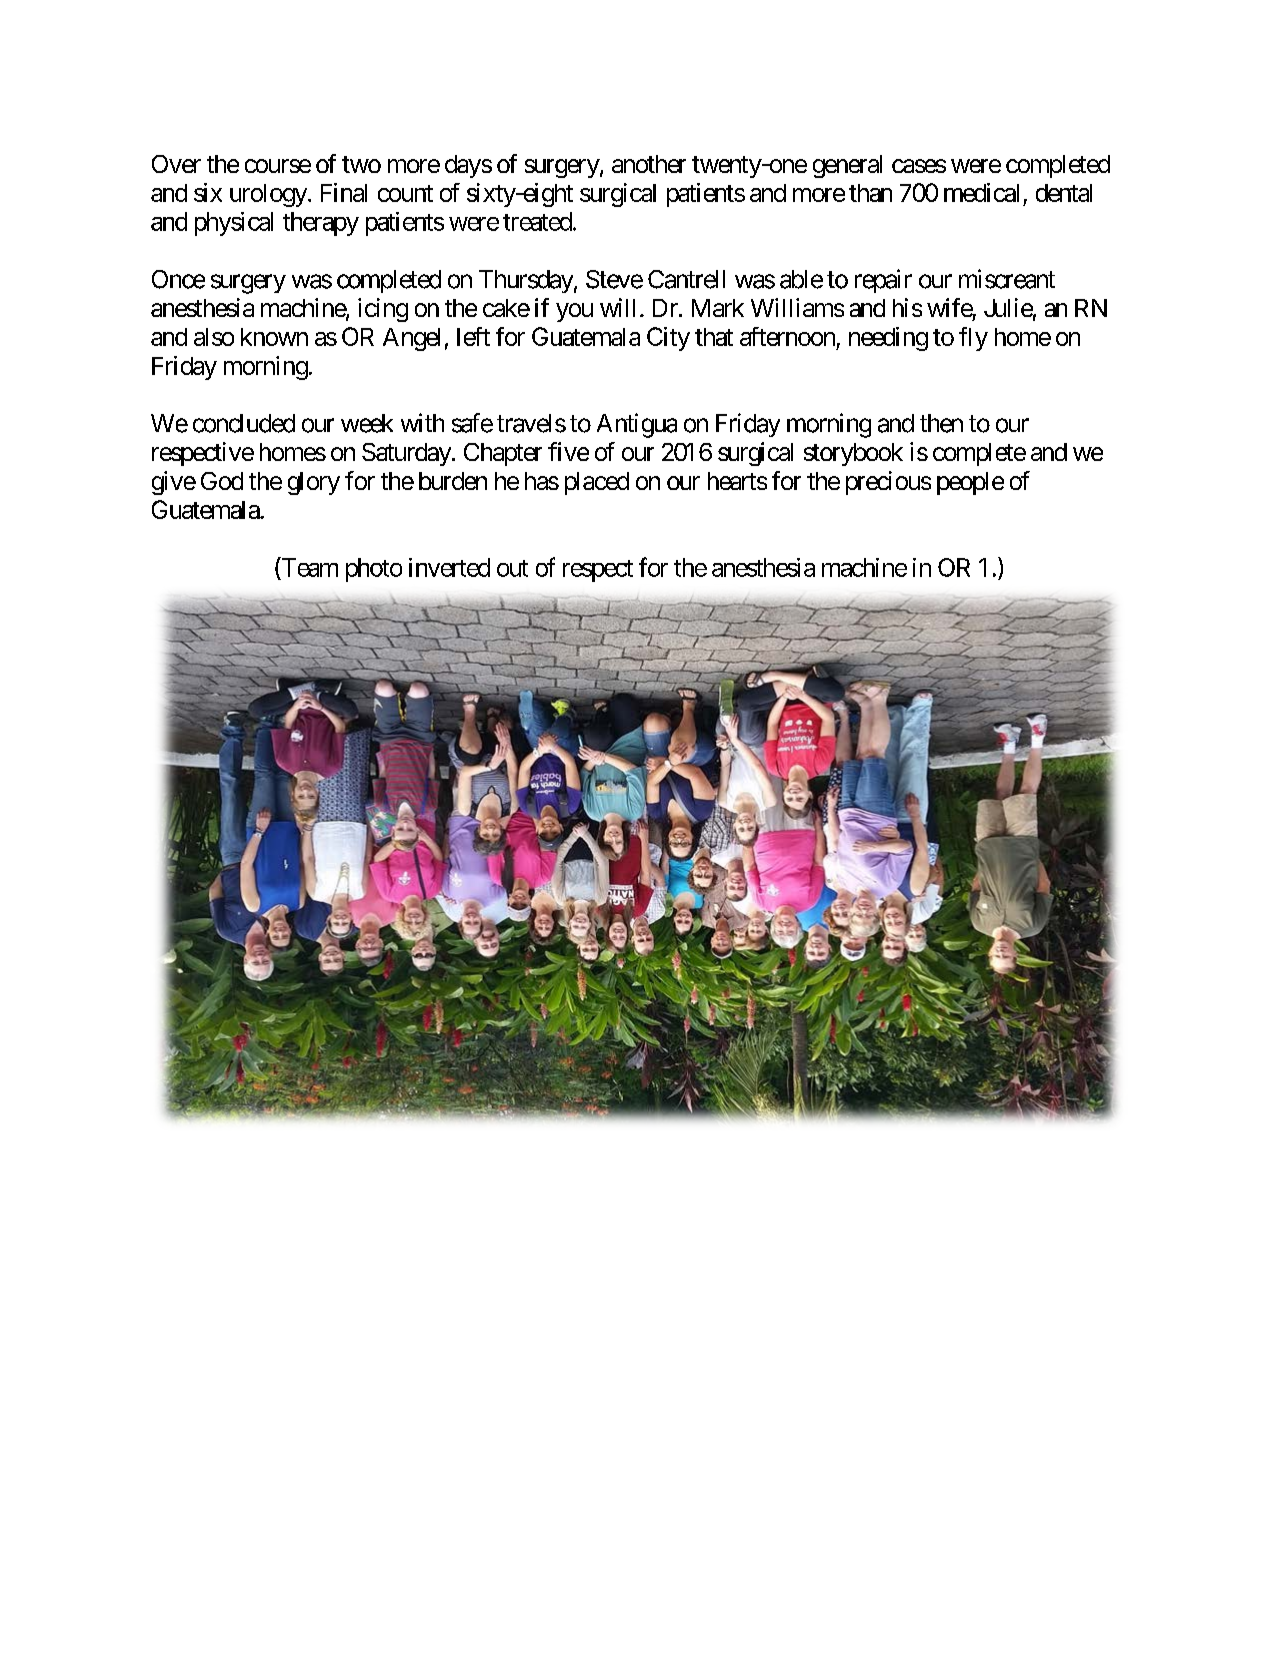 This screenshot has width=1278, height=1654. Describe the element at coordinates (268, 195) in the screenshot. I see `urology` at that location.
